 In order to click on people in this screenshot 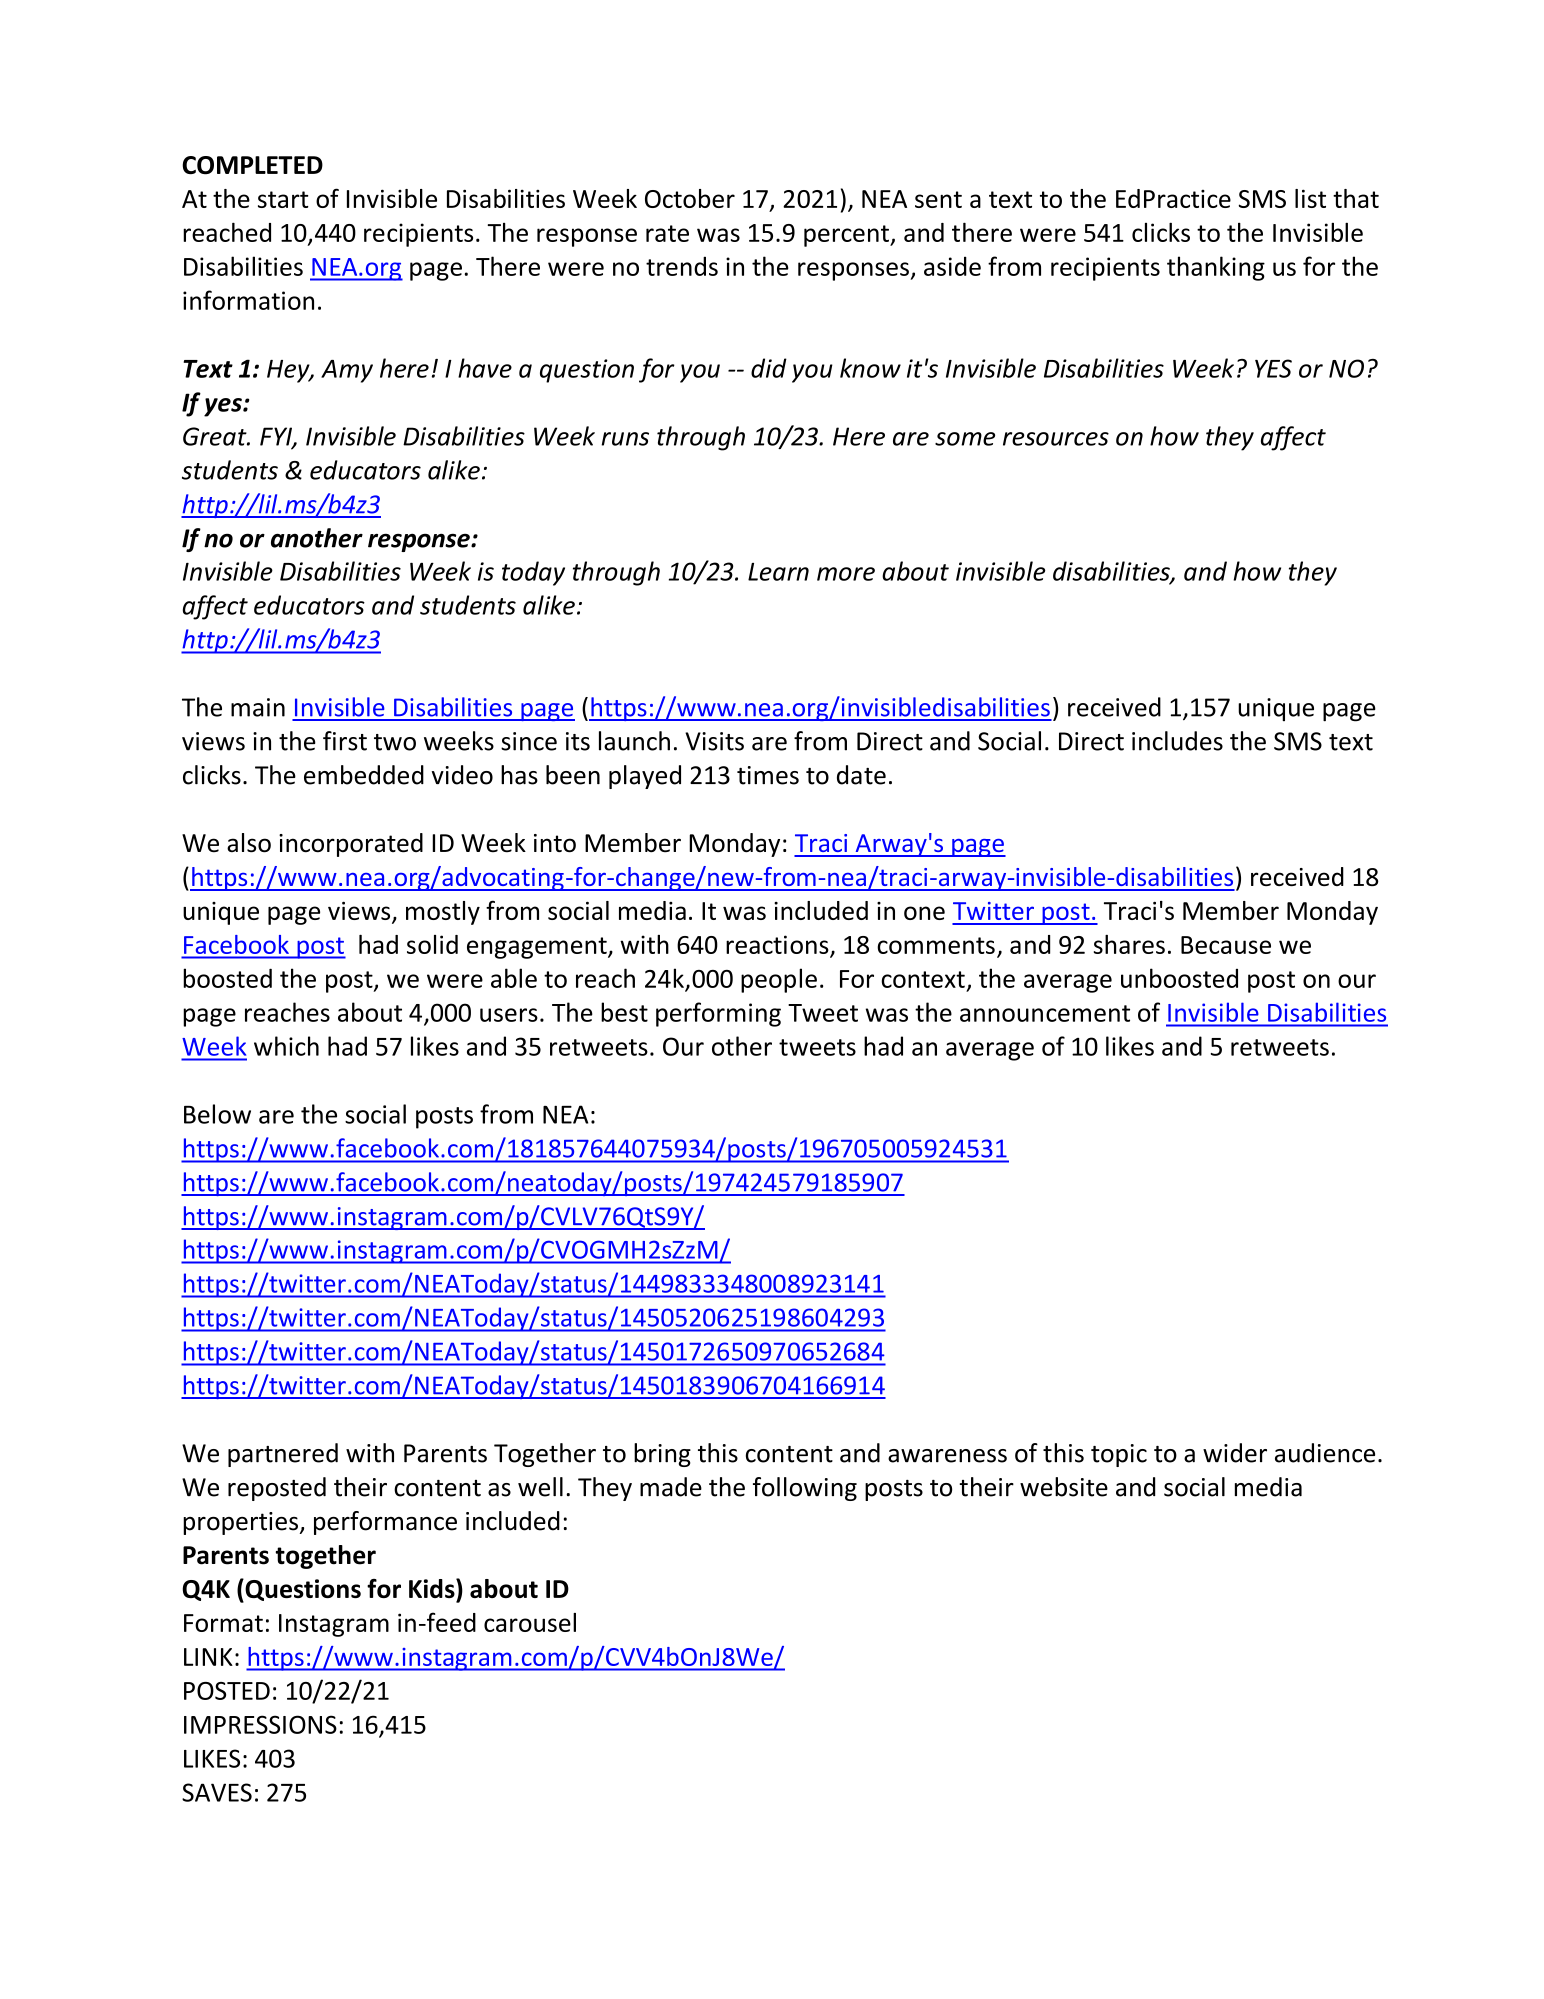, I will do `click(779, 980)`.
